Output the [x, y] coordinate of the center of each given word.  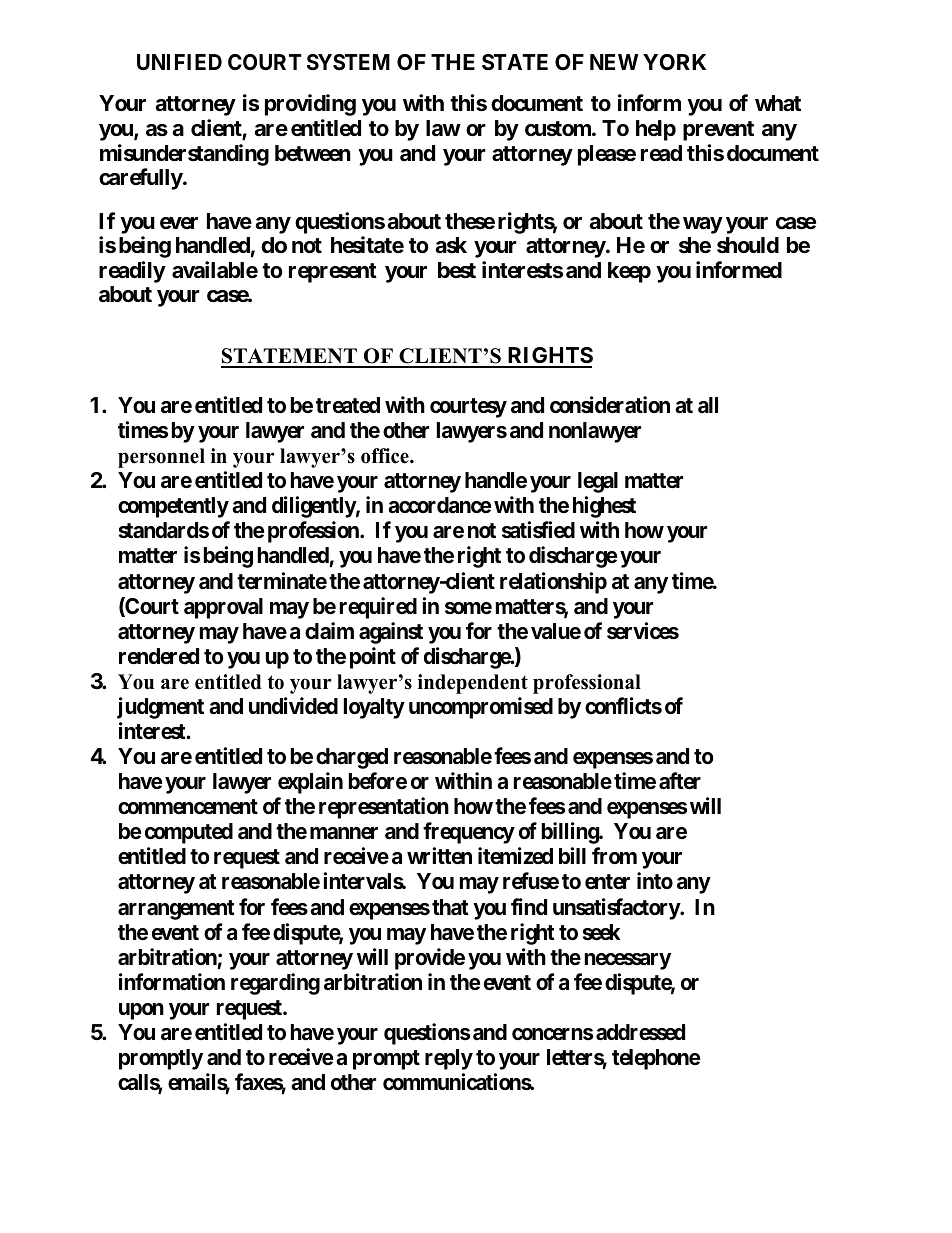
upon [141, 1011]
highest [604, 507]
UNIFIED [179, 62]
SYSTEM [348, 62]
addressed [640, 1032]
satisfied [538, 529]
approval [223, 608]
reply [449, 1059]
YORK [674, 62]
